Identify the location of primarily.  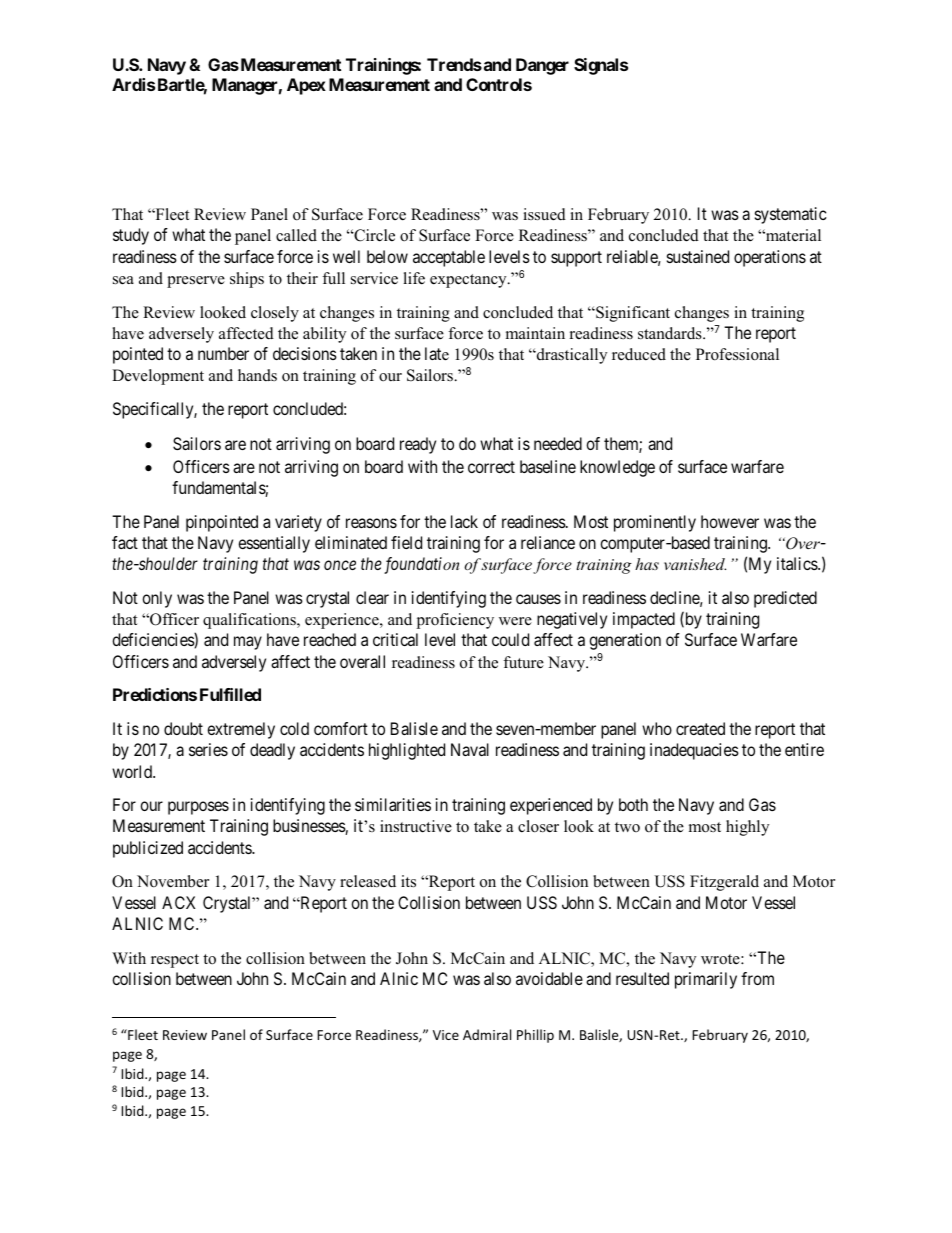
(706, 980).
